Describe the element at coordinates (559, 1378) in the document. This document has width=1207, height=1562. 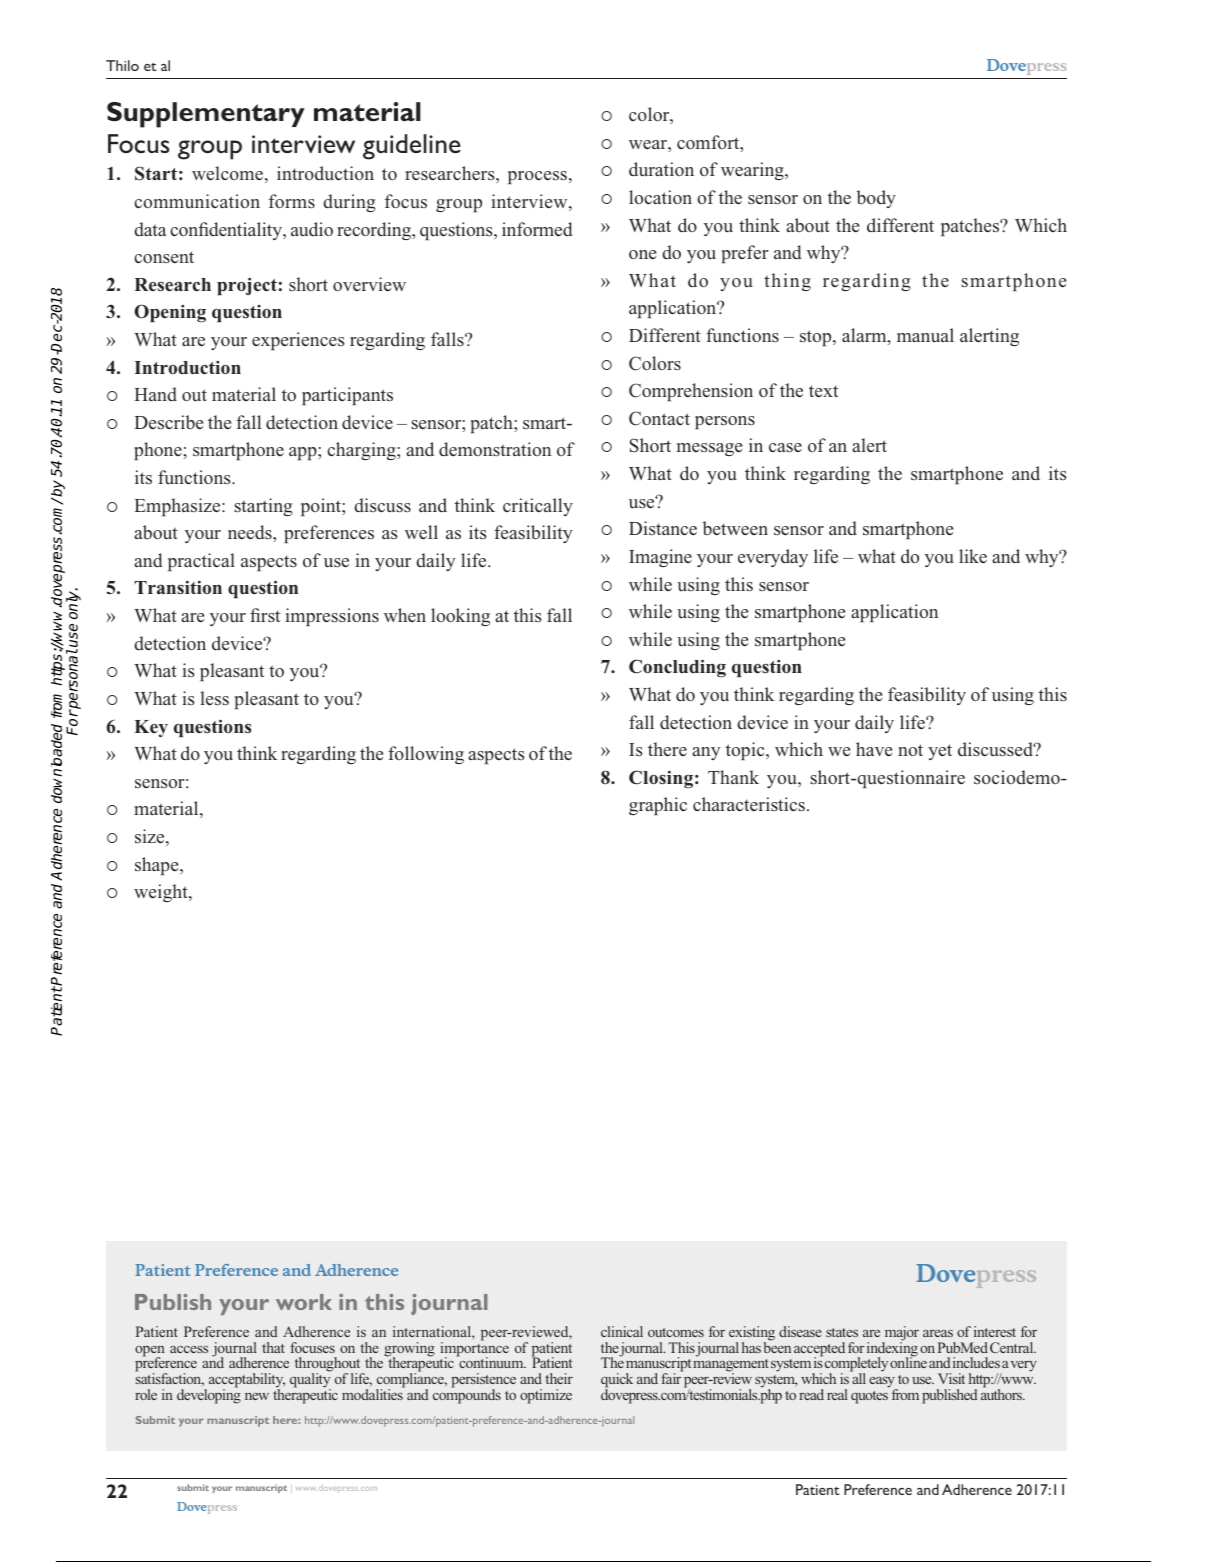
I see `their` at that location.
